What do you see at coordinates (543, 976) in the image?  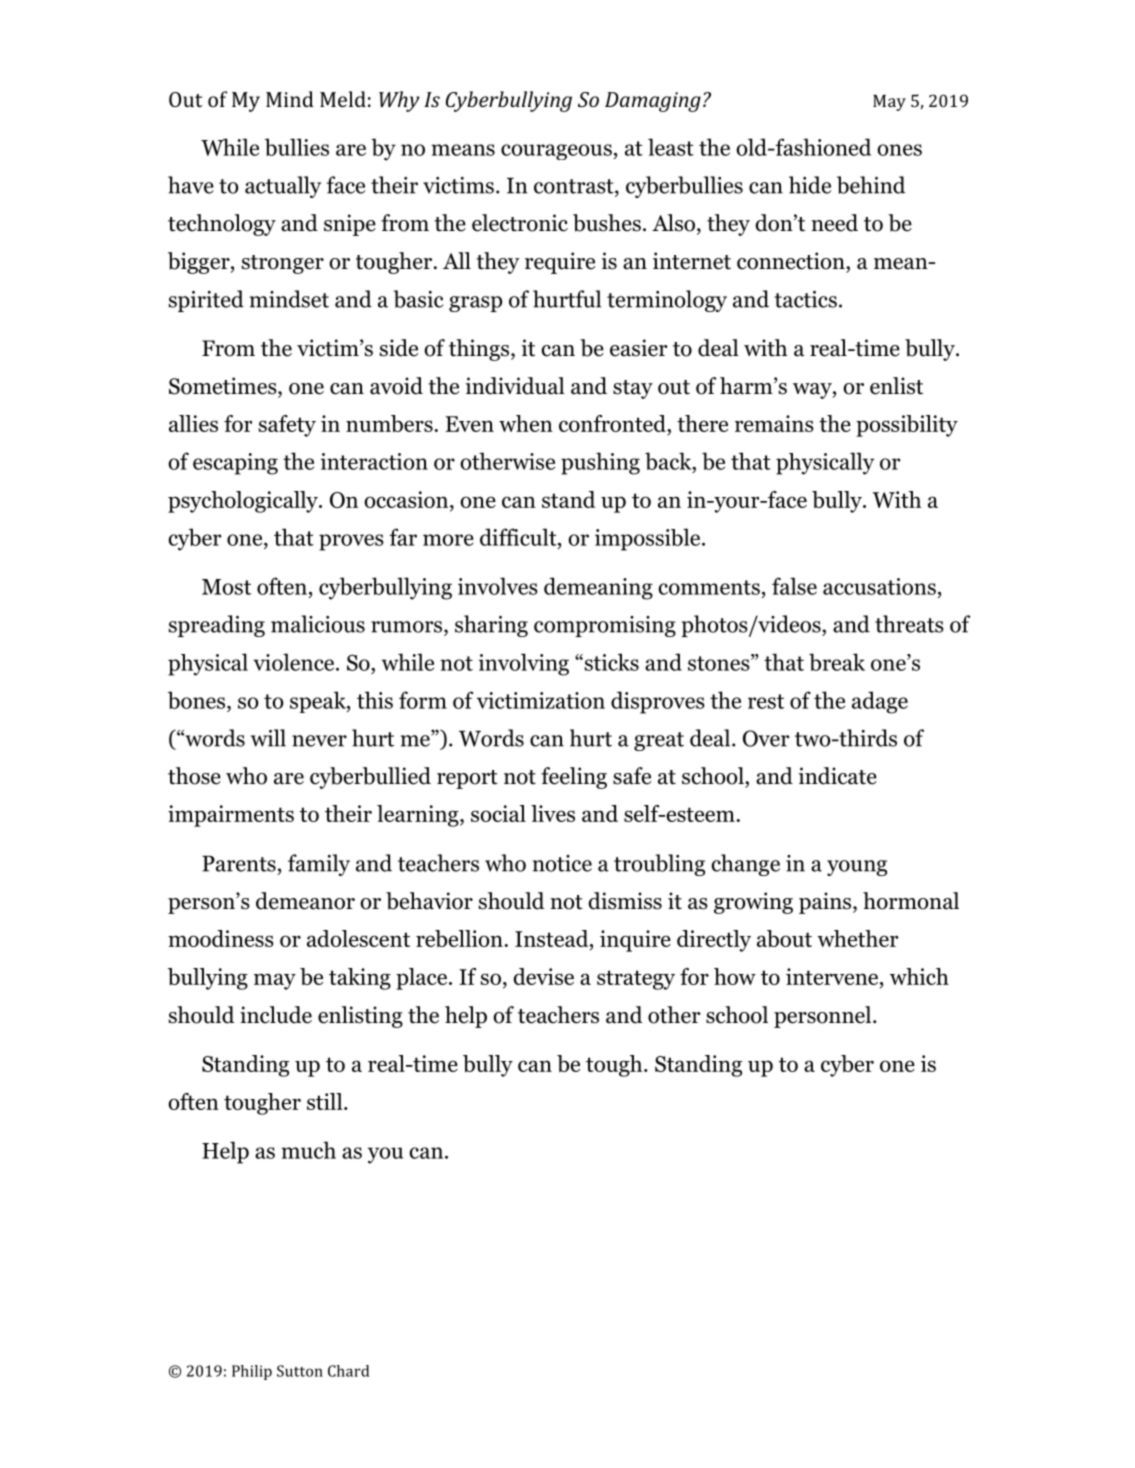 I see `devise` at bounding box center [543, 976].
